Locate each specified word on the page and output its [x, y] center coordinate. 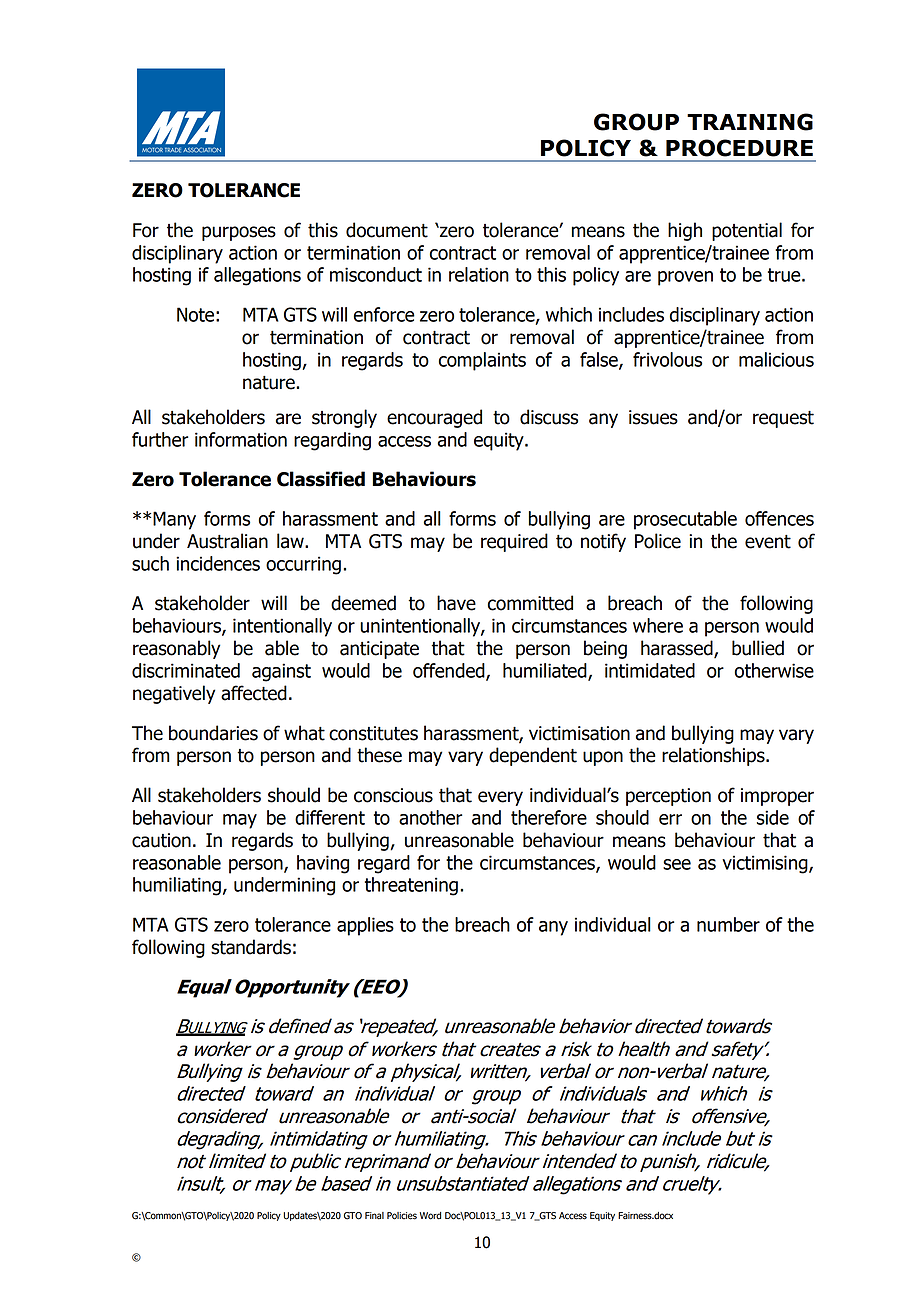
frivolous [667, 359]
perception [668, 797]
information [241, 439]
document [387, 230]
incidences [218, 563]
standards [251, 947]
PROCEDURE [739, 148]
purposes [239, 233]
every [500, 798]
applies [365, 926]
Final [374, 1216]
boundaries [213, 733]
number [728, 924]
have [456, 603]
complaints [482, 361]
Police [658, 541]
